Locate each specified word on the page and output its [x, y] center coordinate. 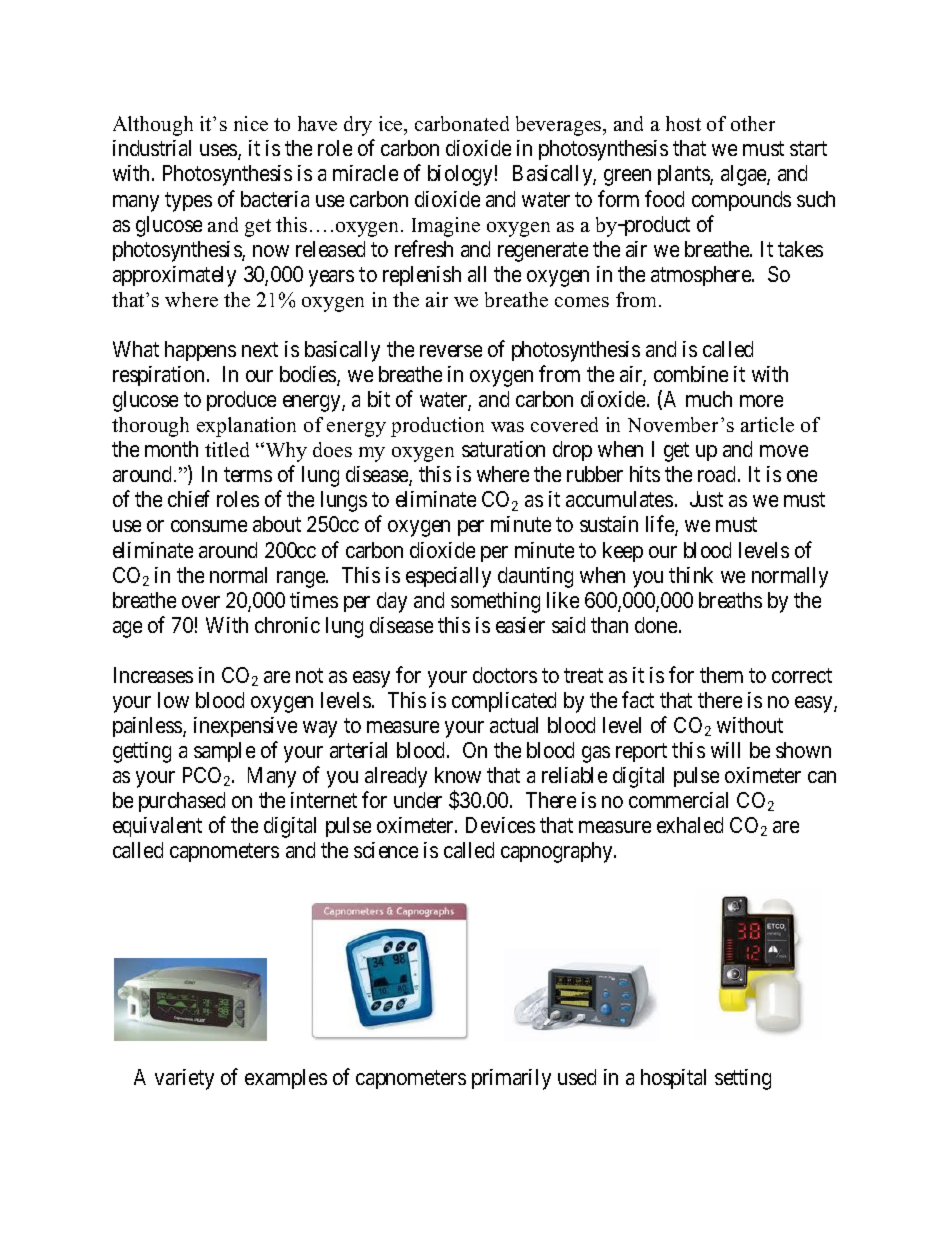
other [753, 123]
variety [184, 1079]
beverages [560, 126]
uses [219, 152]
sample [224, 752]
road [718, 474]
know [458, 775]
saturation [503, 449]
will [725, 750]
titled [227, 449]
